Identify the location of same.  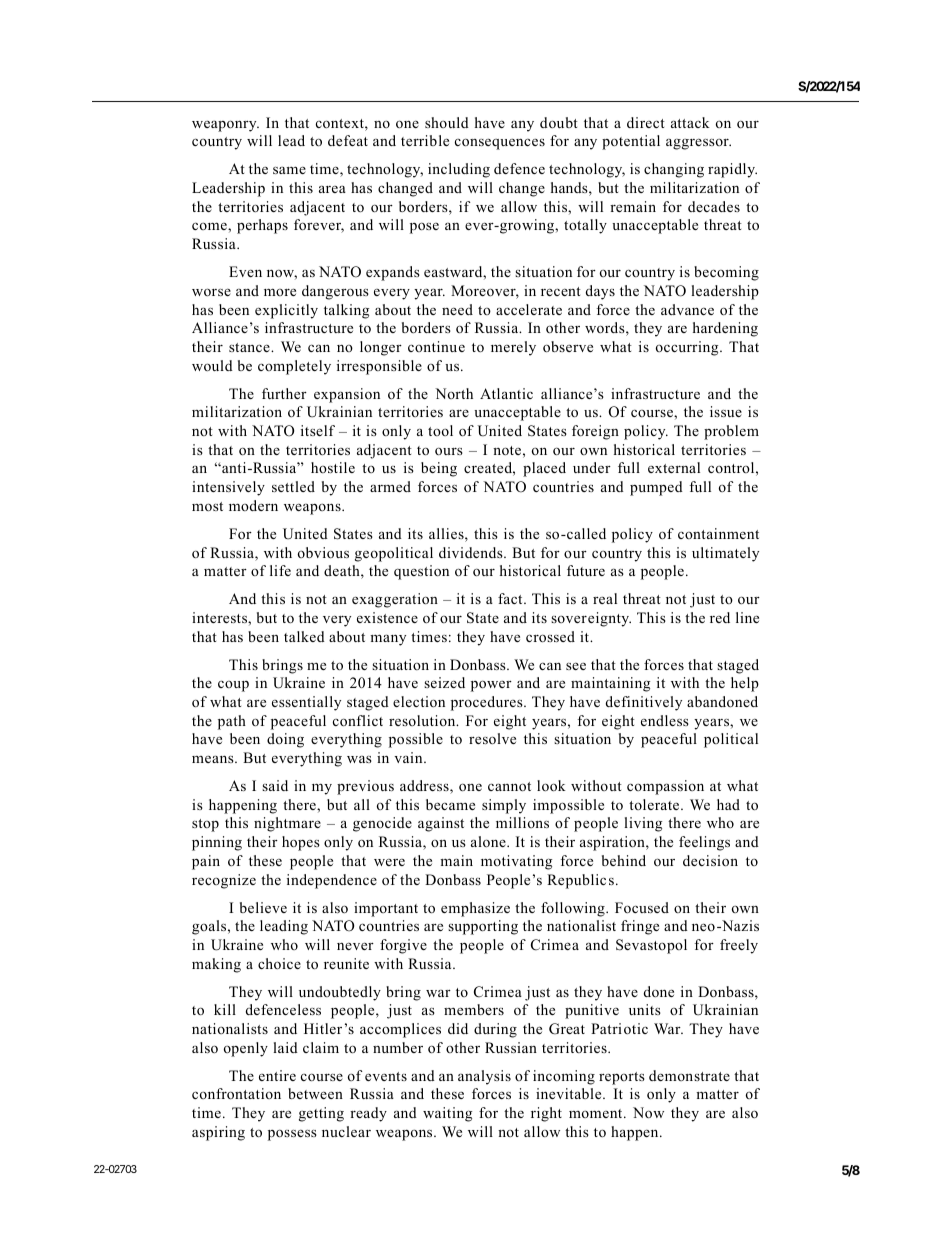
(289, 170).
